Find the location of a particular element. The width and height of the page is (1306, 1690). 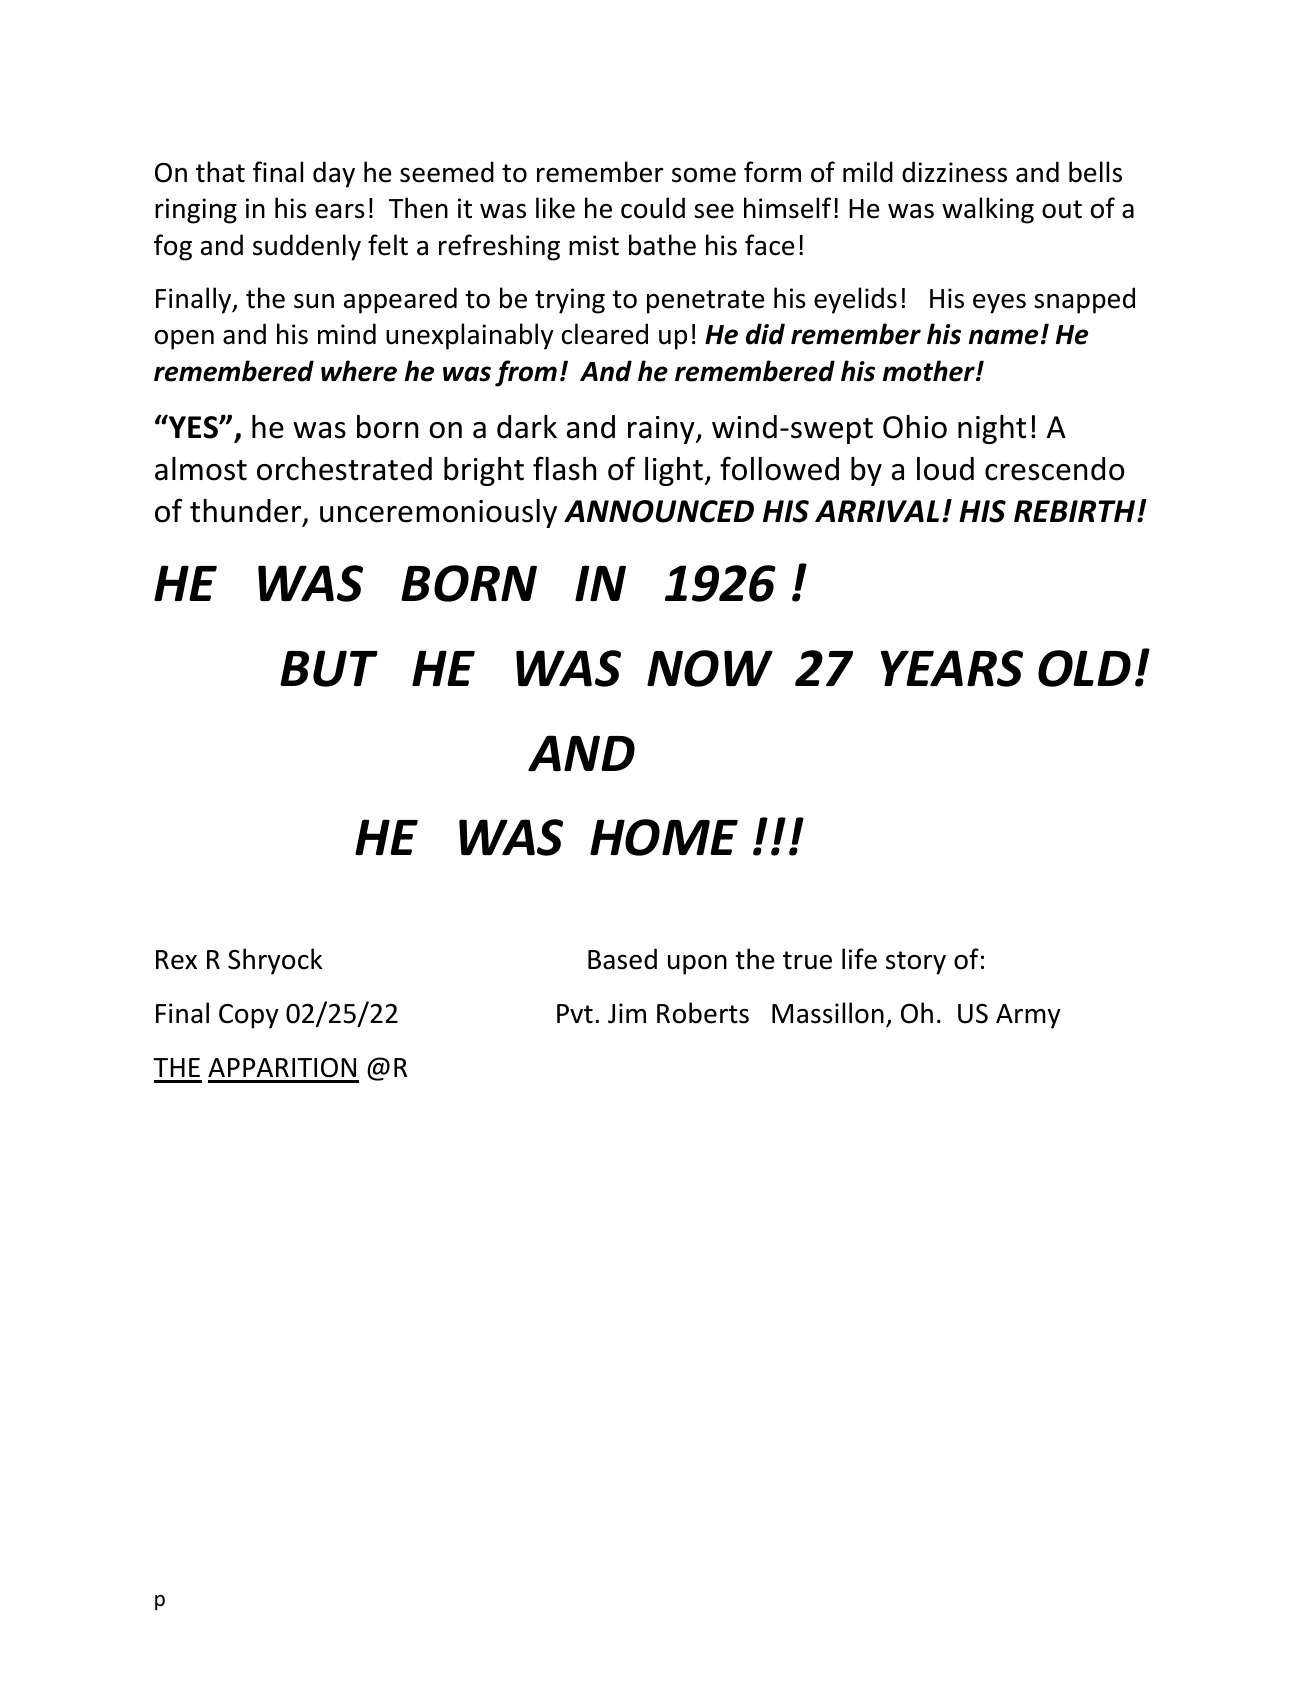

night is located at coordinates (992, 429).
